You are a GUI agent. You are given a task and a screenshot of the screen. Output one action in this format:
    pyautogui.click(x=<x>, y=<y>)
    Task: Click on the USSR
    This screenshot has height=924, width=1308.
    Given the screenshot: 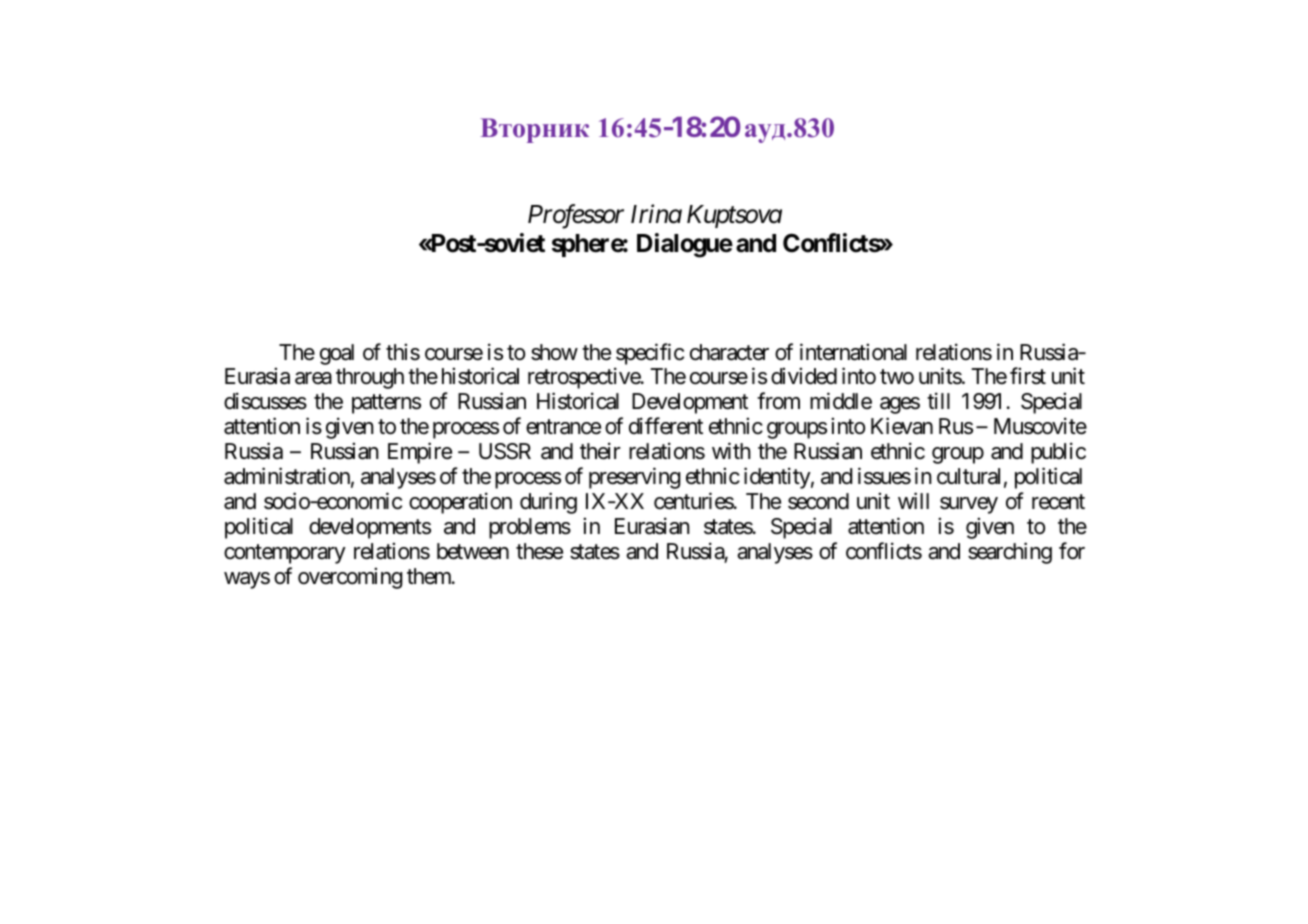 What is the action you would take?
    pyautogui.click(x=505, y=451)
